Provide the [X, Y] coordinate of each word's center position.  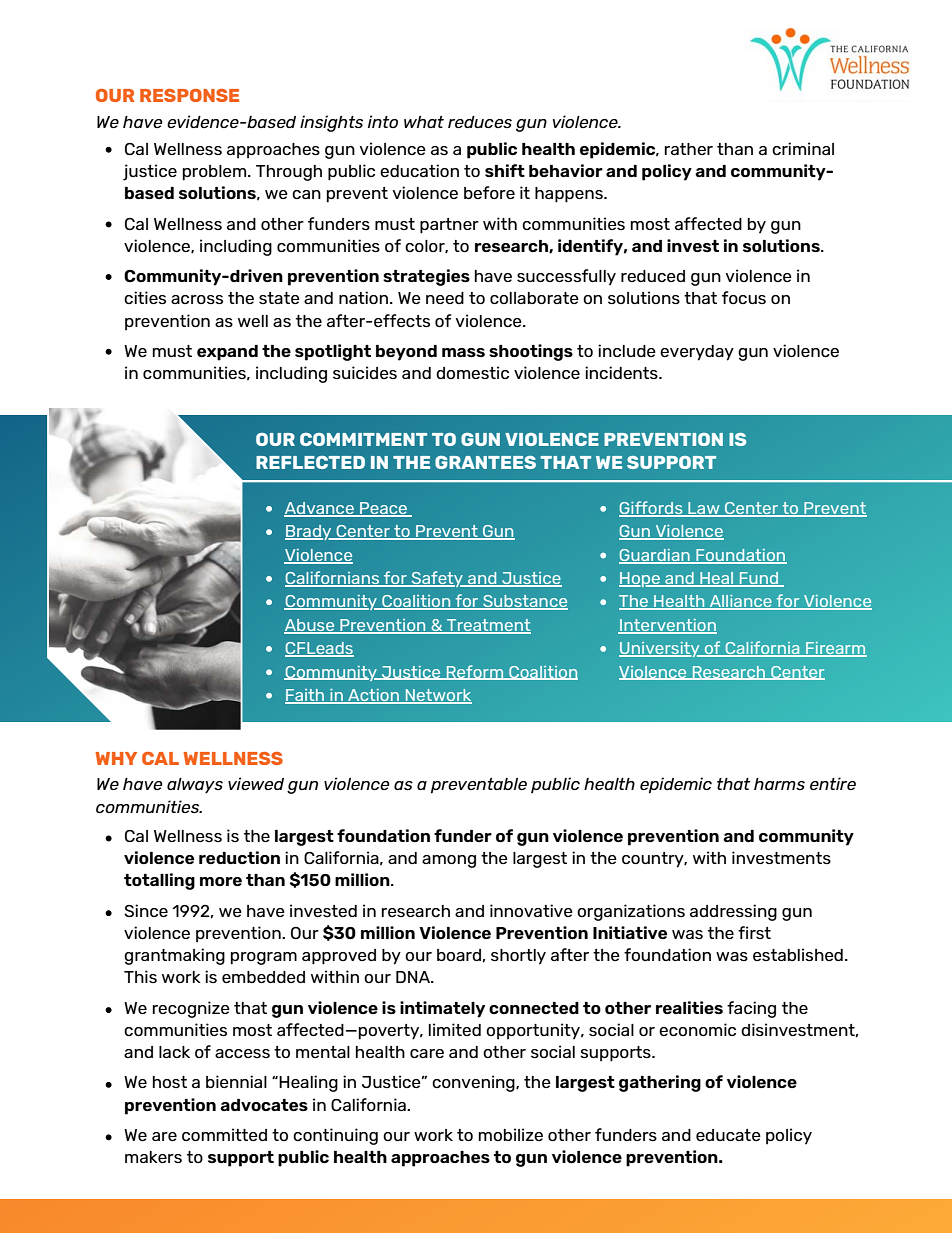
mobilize [510, 1134]
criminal [803, 148]
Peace [384, 509]
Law [704, 509]
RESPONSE [189, 95]
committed [224, 1134]
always [195, 786]
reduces [480, 122]
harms [779, 784]
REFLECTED [310, 462]
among [449, 861]
